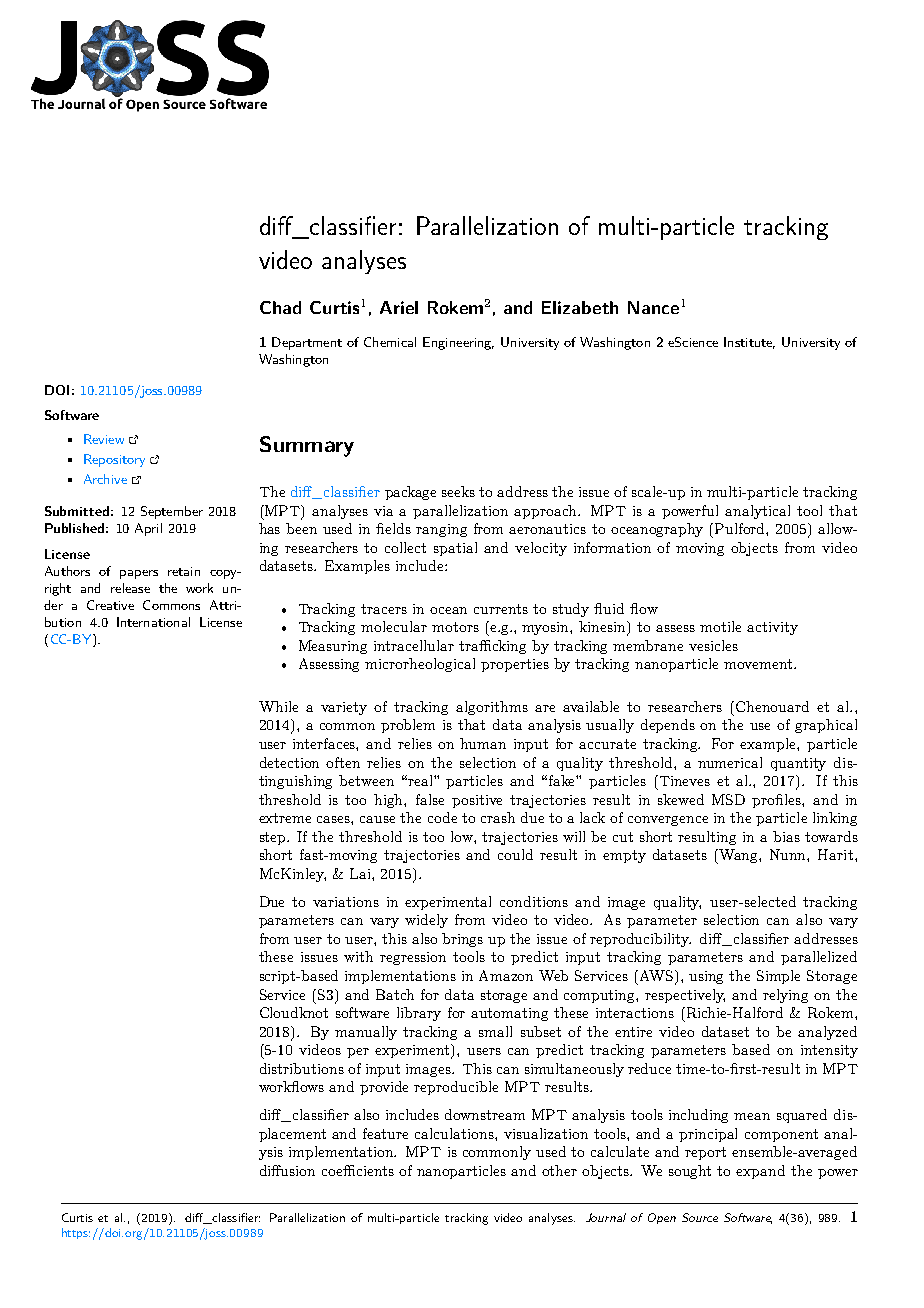 Image resolution: width=924 pixels, height=1308 pixels. Describe the element at coordinates (280, 307) in the screenshot. I see `Chad` at that location.
